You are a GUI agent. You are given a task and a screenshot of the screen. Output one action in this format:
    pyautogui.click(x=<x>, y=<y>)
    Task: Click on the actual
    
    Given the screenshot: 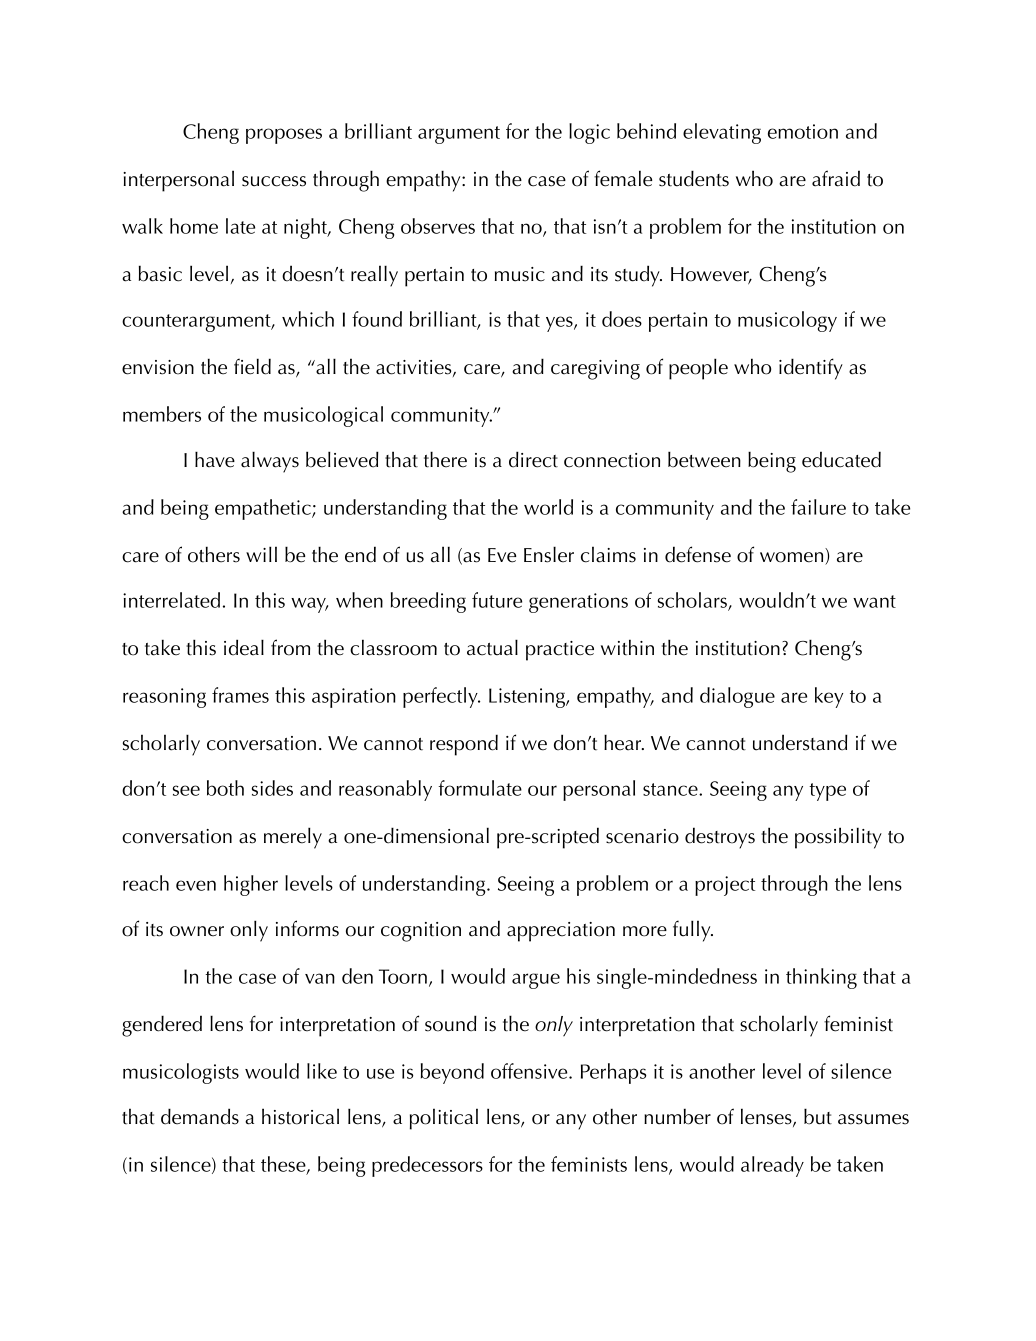 What is the action you would take?
    pyautogui.click(x=492, y=647)
